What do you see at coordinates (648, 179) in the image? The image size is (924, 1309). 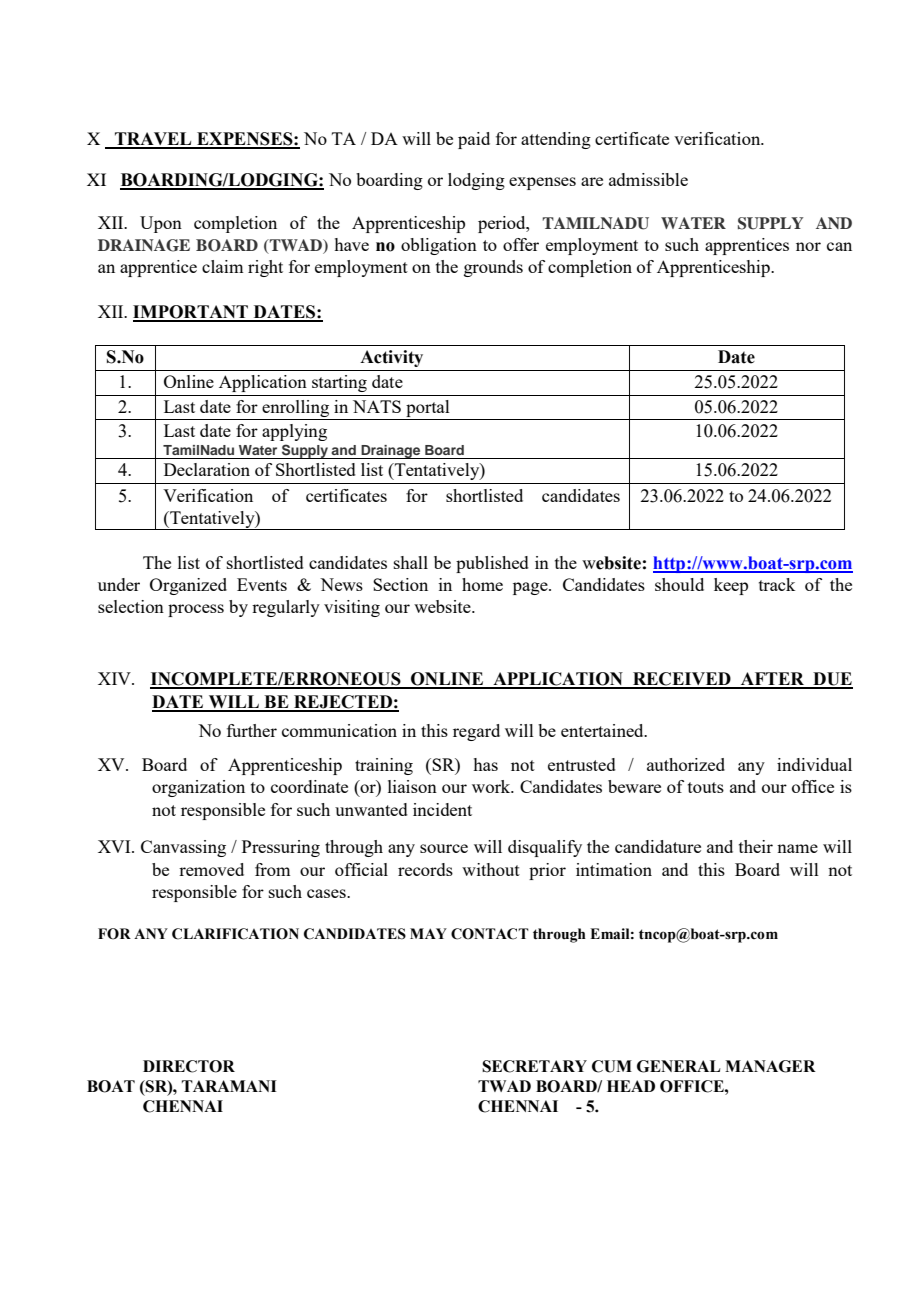 I see `admissible` at bounding box center [648, 179].
